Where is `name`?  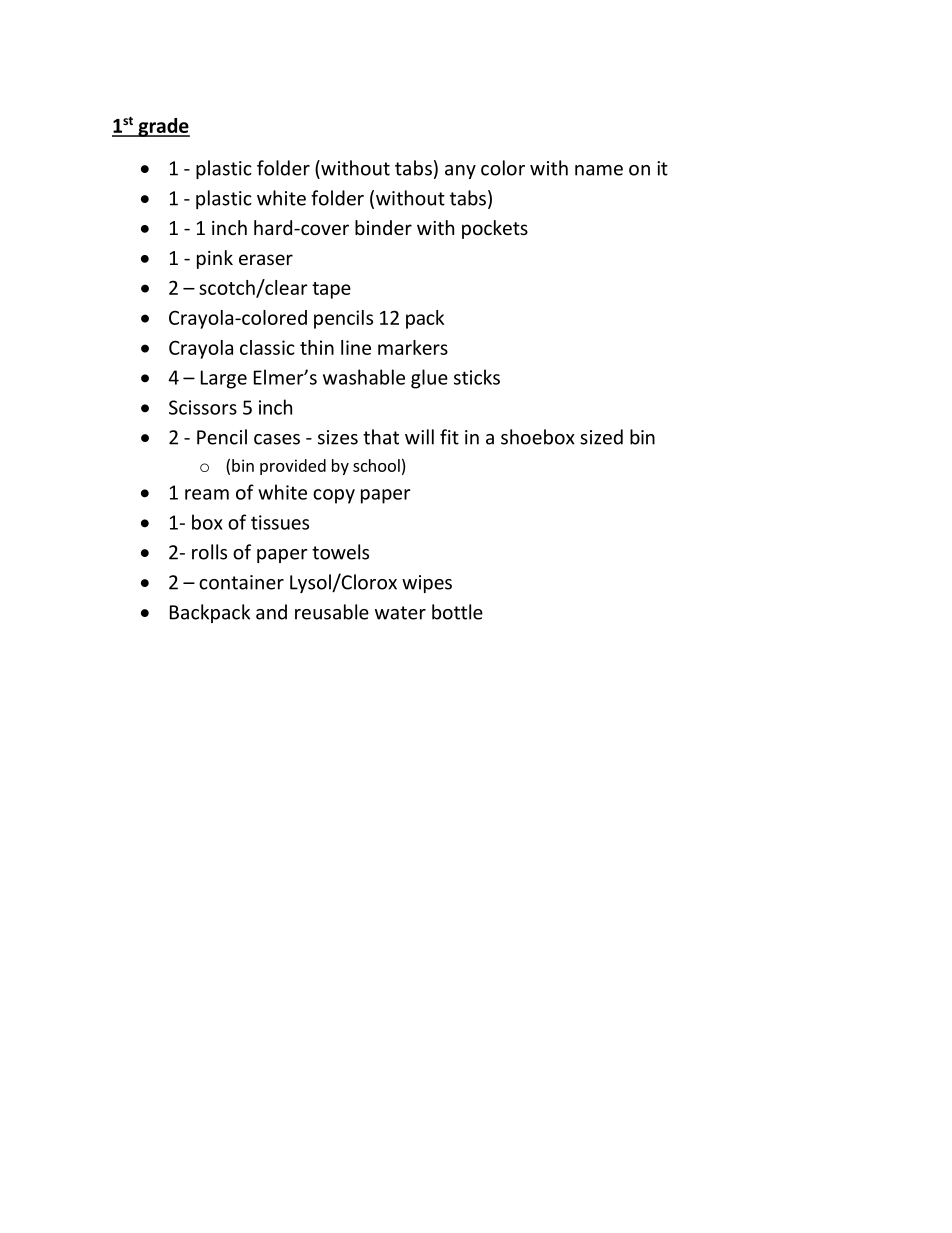
name is located at coordinates (599, 170).
